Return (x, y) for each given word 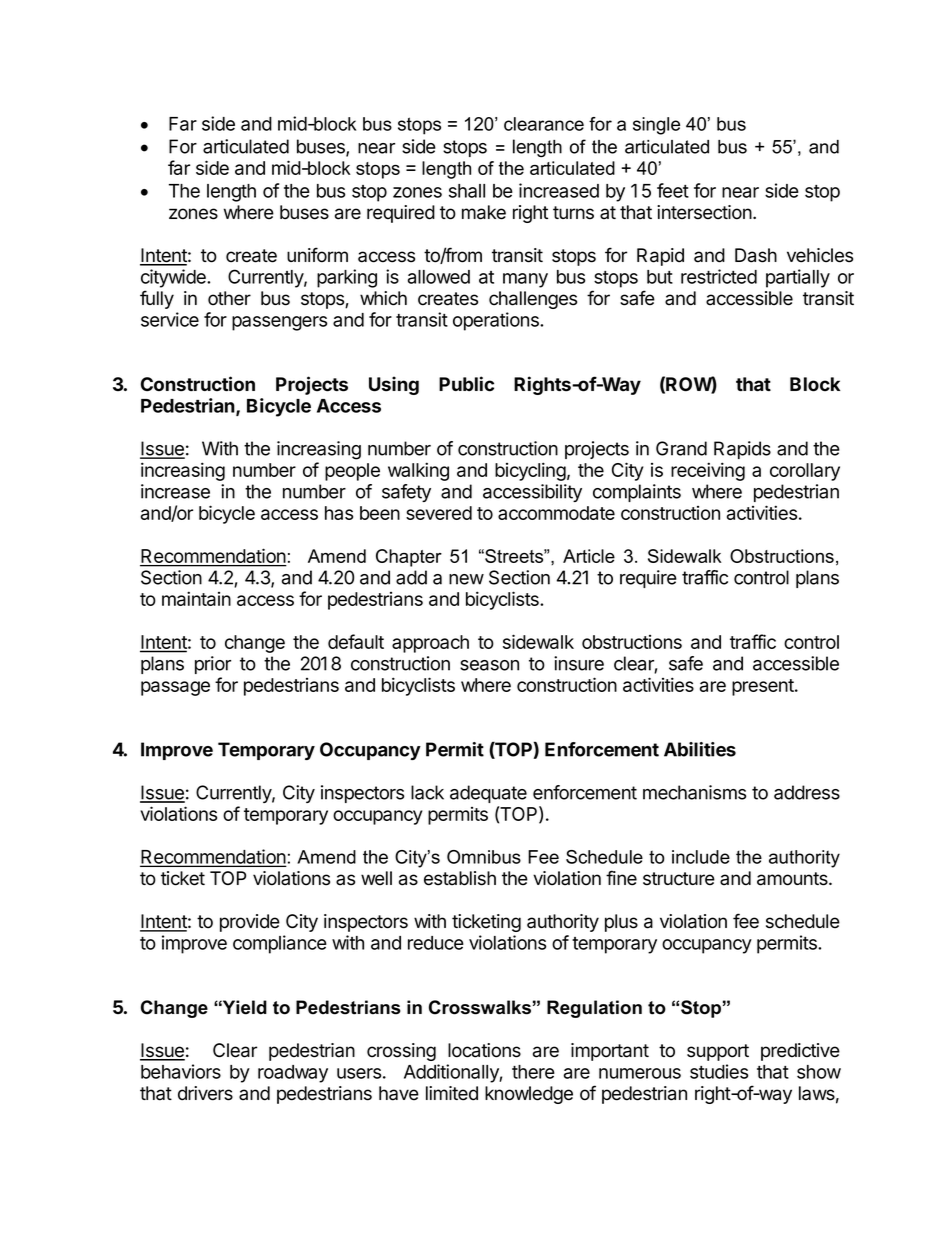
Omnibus (484, 857)
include (701, 857)
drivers (205, 1093)
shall (467, 191)
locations (484, 1050)
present (764, 687)
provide (250, 923)
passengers (279, 323)
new (466, 579)
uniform (317, 255)
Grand (681, 448)
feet (673, 190)
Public (466, 384)
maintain (196, 598)
